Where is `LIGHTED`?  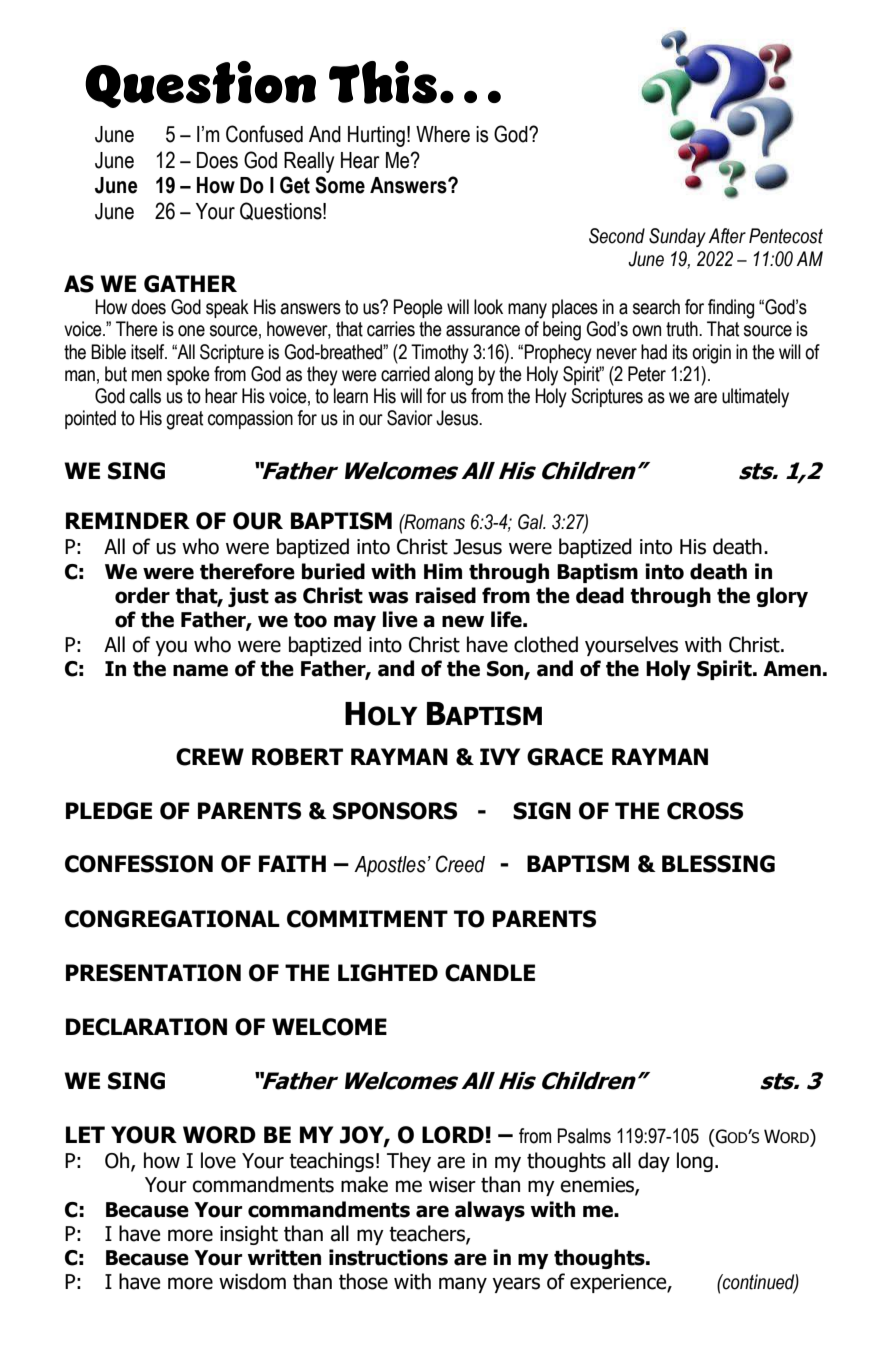 LIGHTED is located at coordinates (388, 973).
